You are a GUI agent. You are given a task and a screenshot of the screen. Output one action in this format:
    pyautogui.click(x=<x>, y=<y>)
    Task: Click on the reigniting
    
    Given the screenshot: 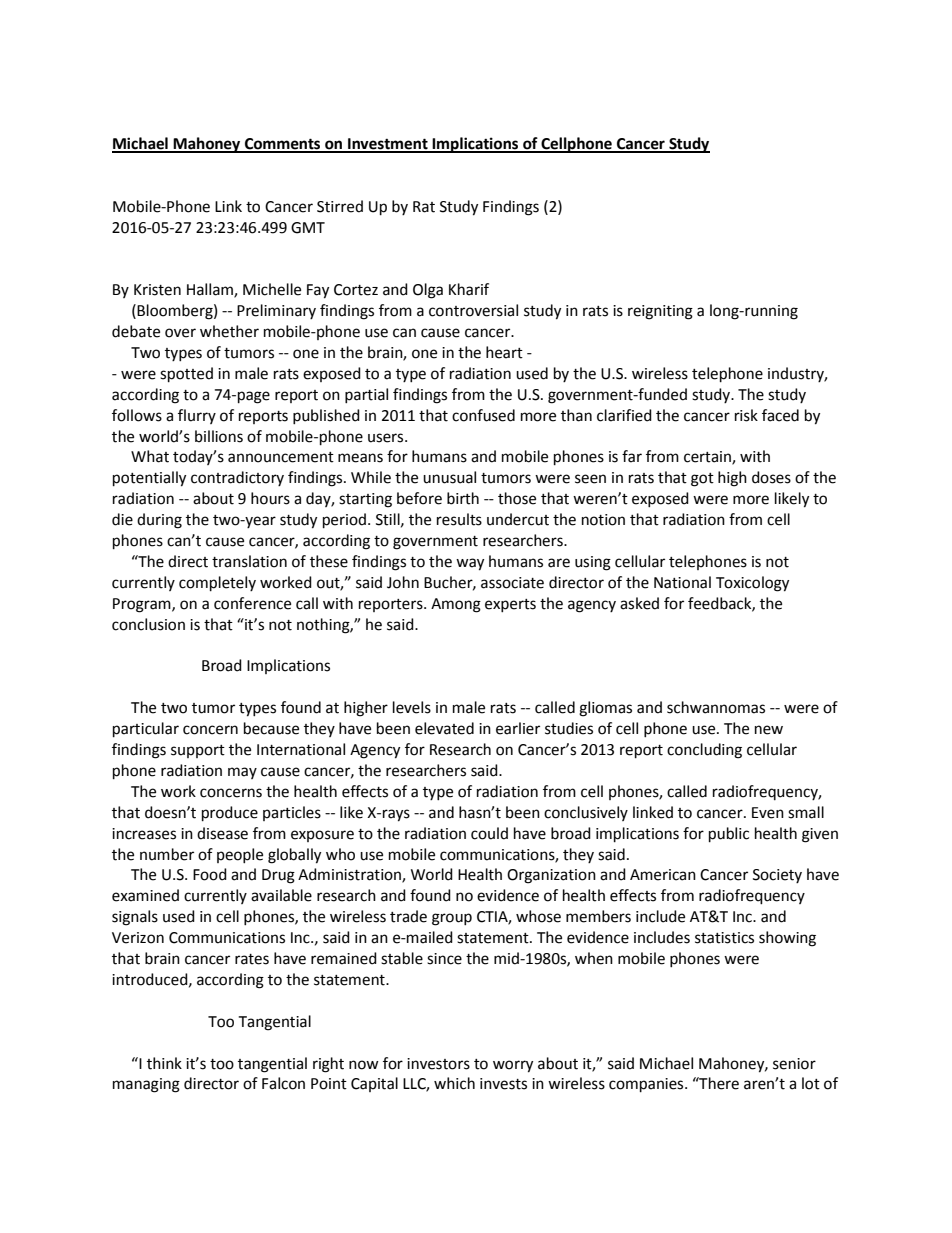 What is the action you would take?
    pyautogui.click(x=660, y=312)
